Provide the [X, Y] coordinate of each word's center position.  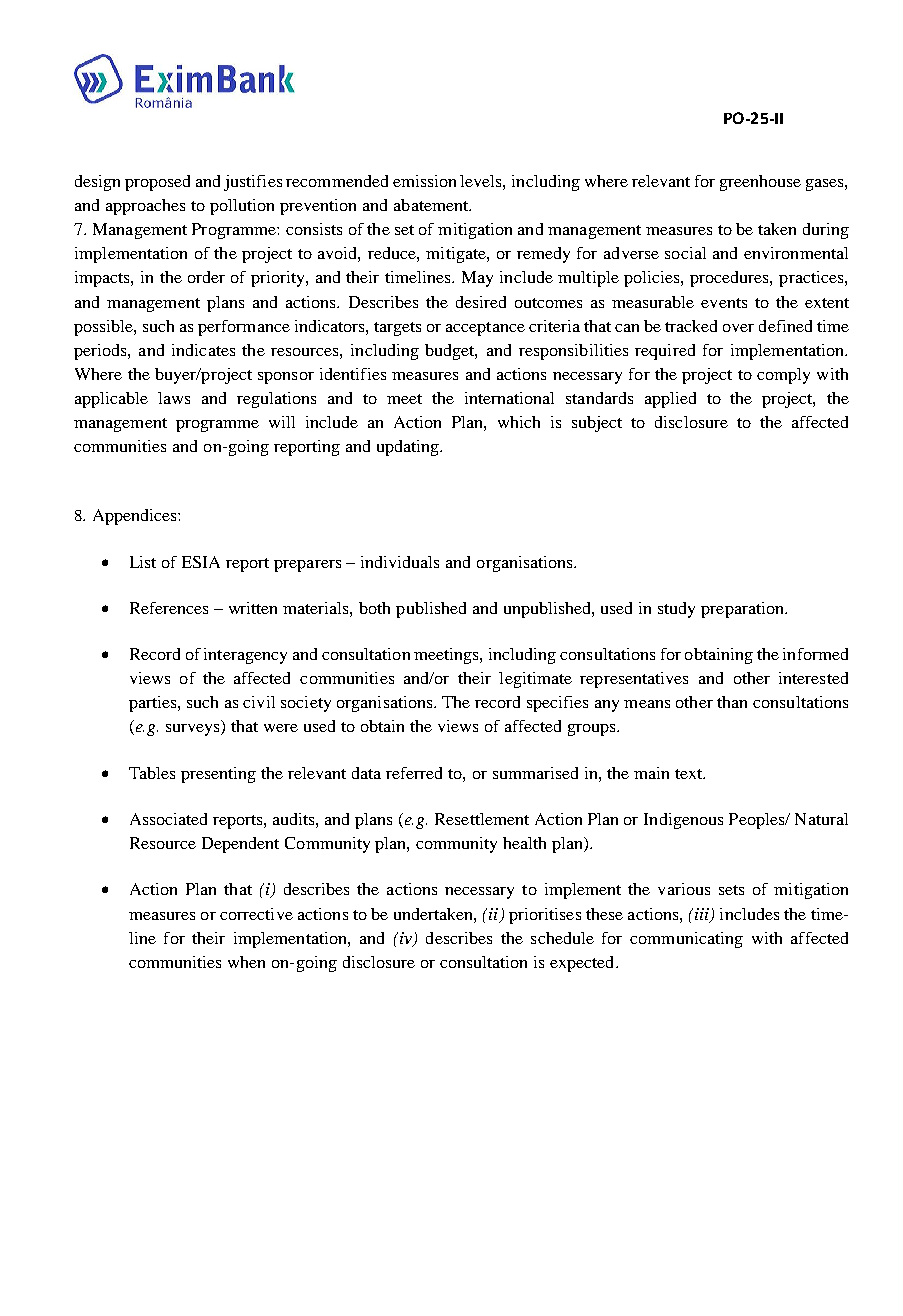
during [826, 231]
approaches [145, 207]
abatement [432, 205]
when [246, 962]
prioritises [545, 916]
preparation [743, 610]
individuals [400, 562]
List [143, 562]
